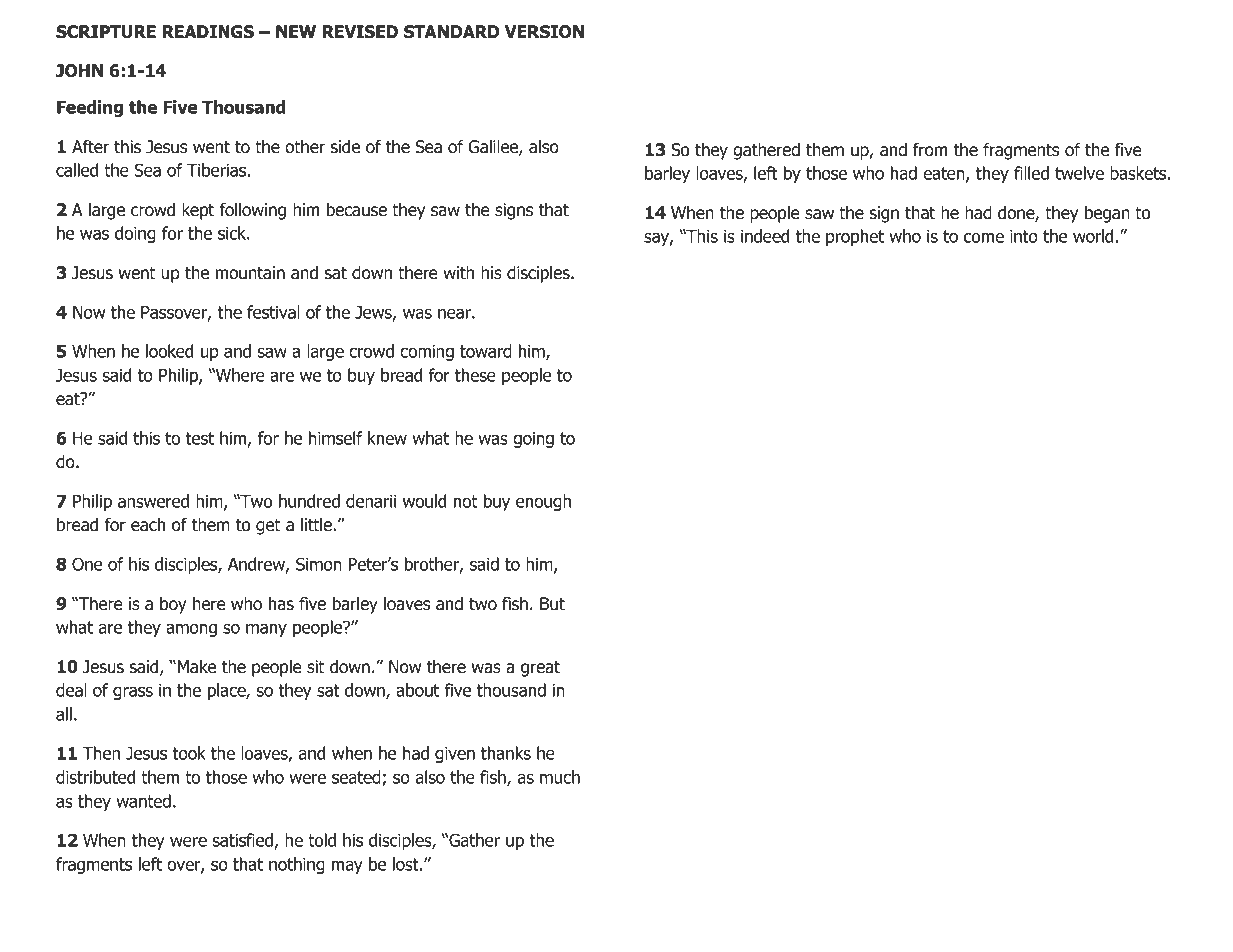 This image has height=952, width=1233. I want to click on enough, so click(543, 502).
